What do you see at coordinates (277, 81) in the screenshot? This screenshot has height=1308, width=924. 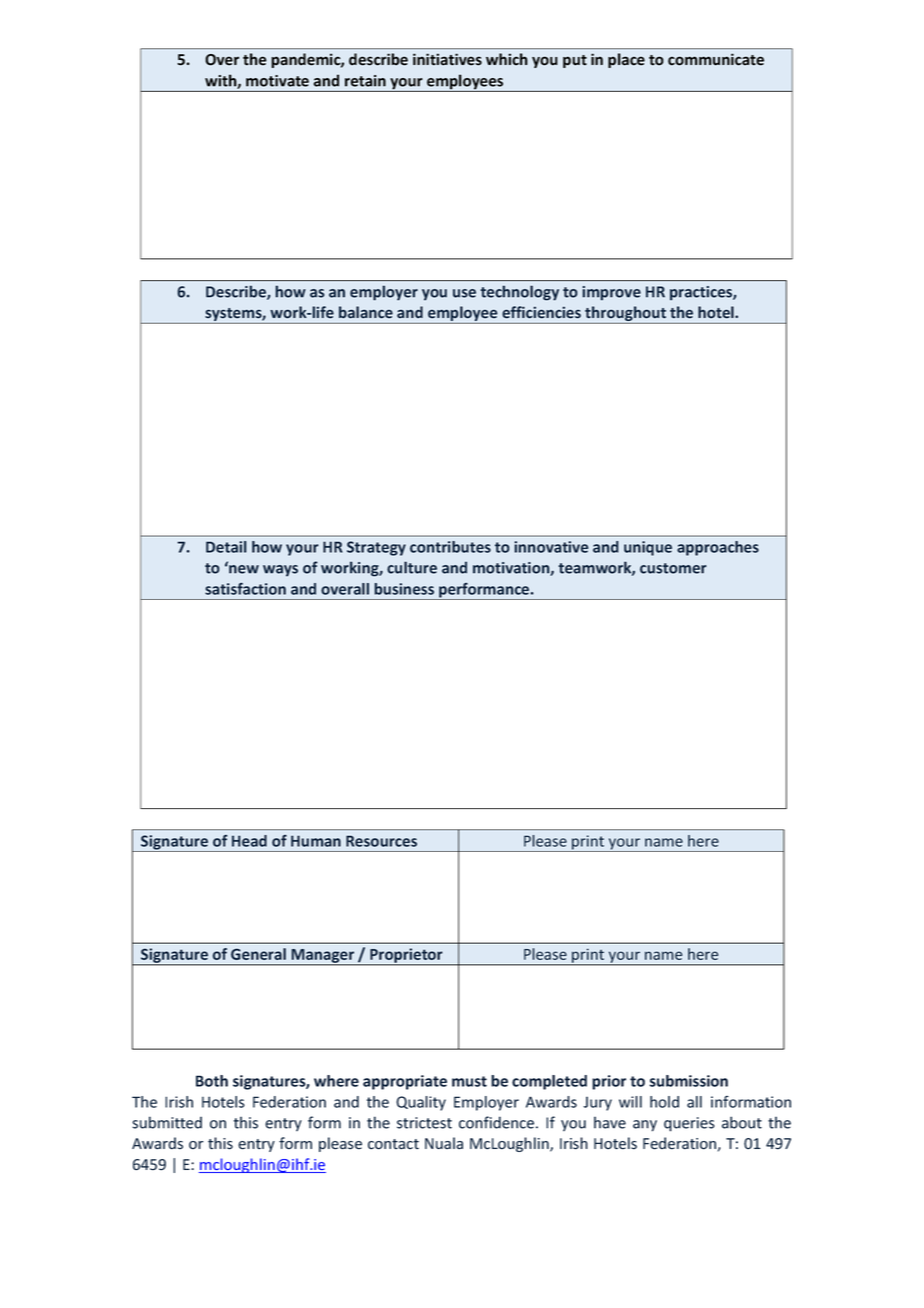 I see `motivate` at bounding box center [277, 81].
